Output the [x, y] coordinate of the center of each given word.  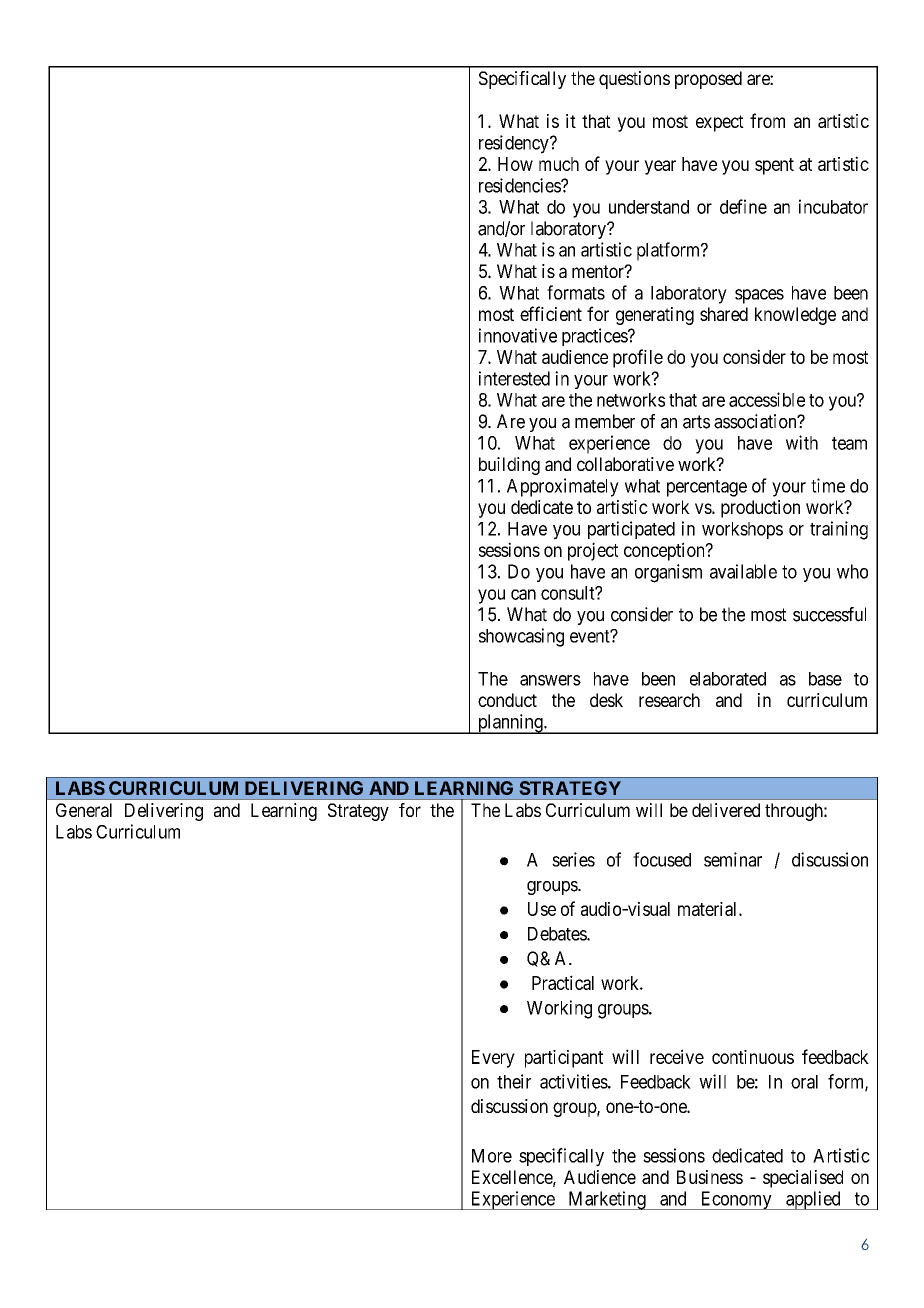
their [514, 1081]
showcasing [521, 637]
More [492, 1156]
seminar [733, 859]
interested [514, 378]
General [84, 810]
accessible [767, 399]
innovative [518, 335]
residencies [520, 185]
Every [493, 1059]
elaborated [728, 679]
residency [515, 144]
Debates [558, 934]
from [767, 120]
